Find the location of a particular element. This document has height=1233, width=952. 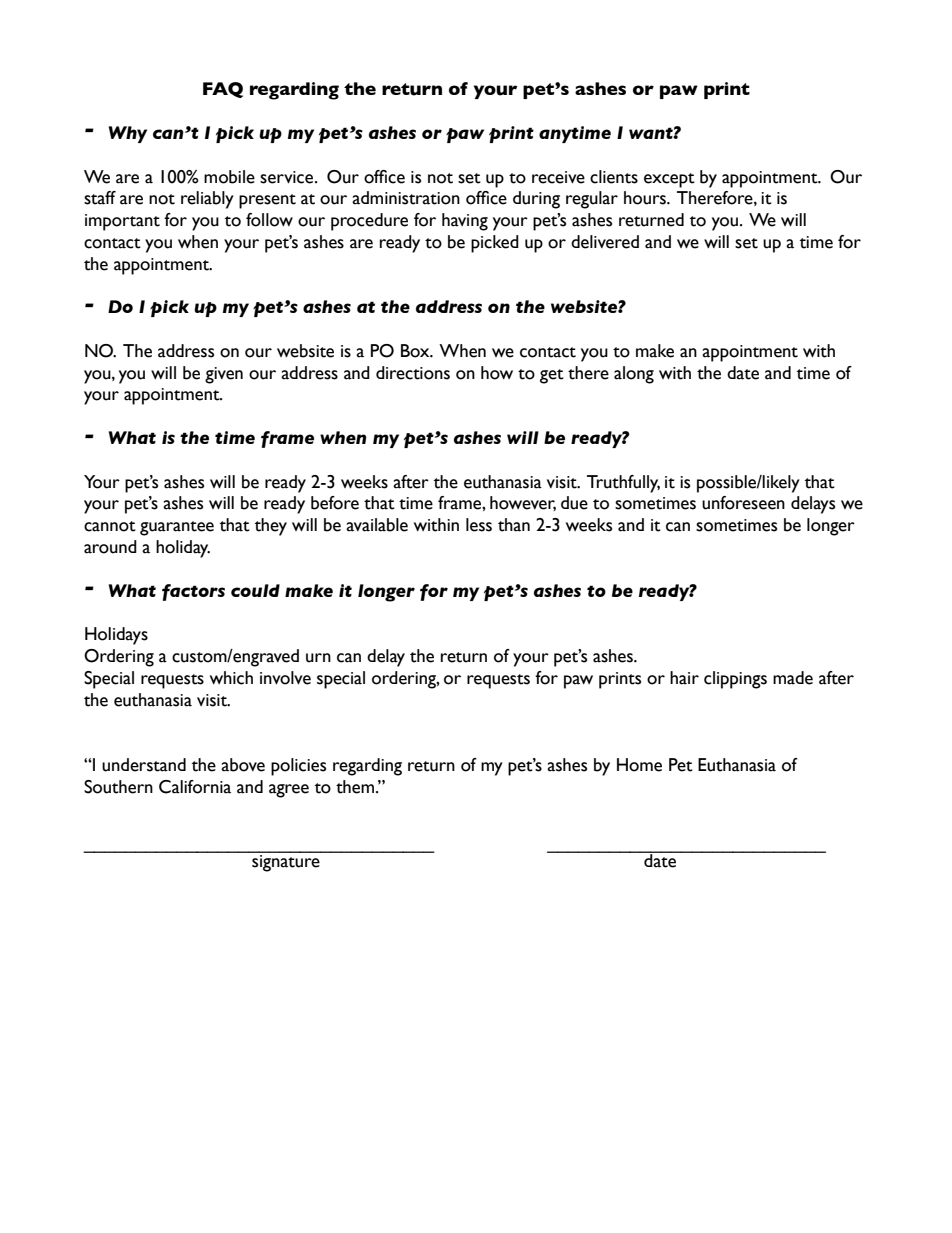

FAQ is located at coordinates (223, 90).
